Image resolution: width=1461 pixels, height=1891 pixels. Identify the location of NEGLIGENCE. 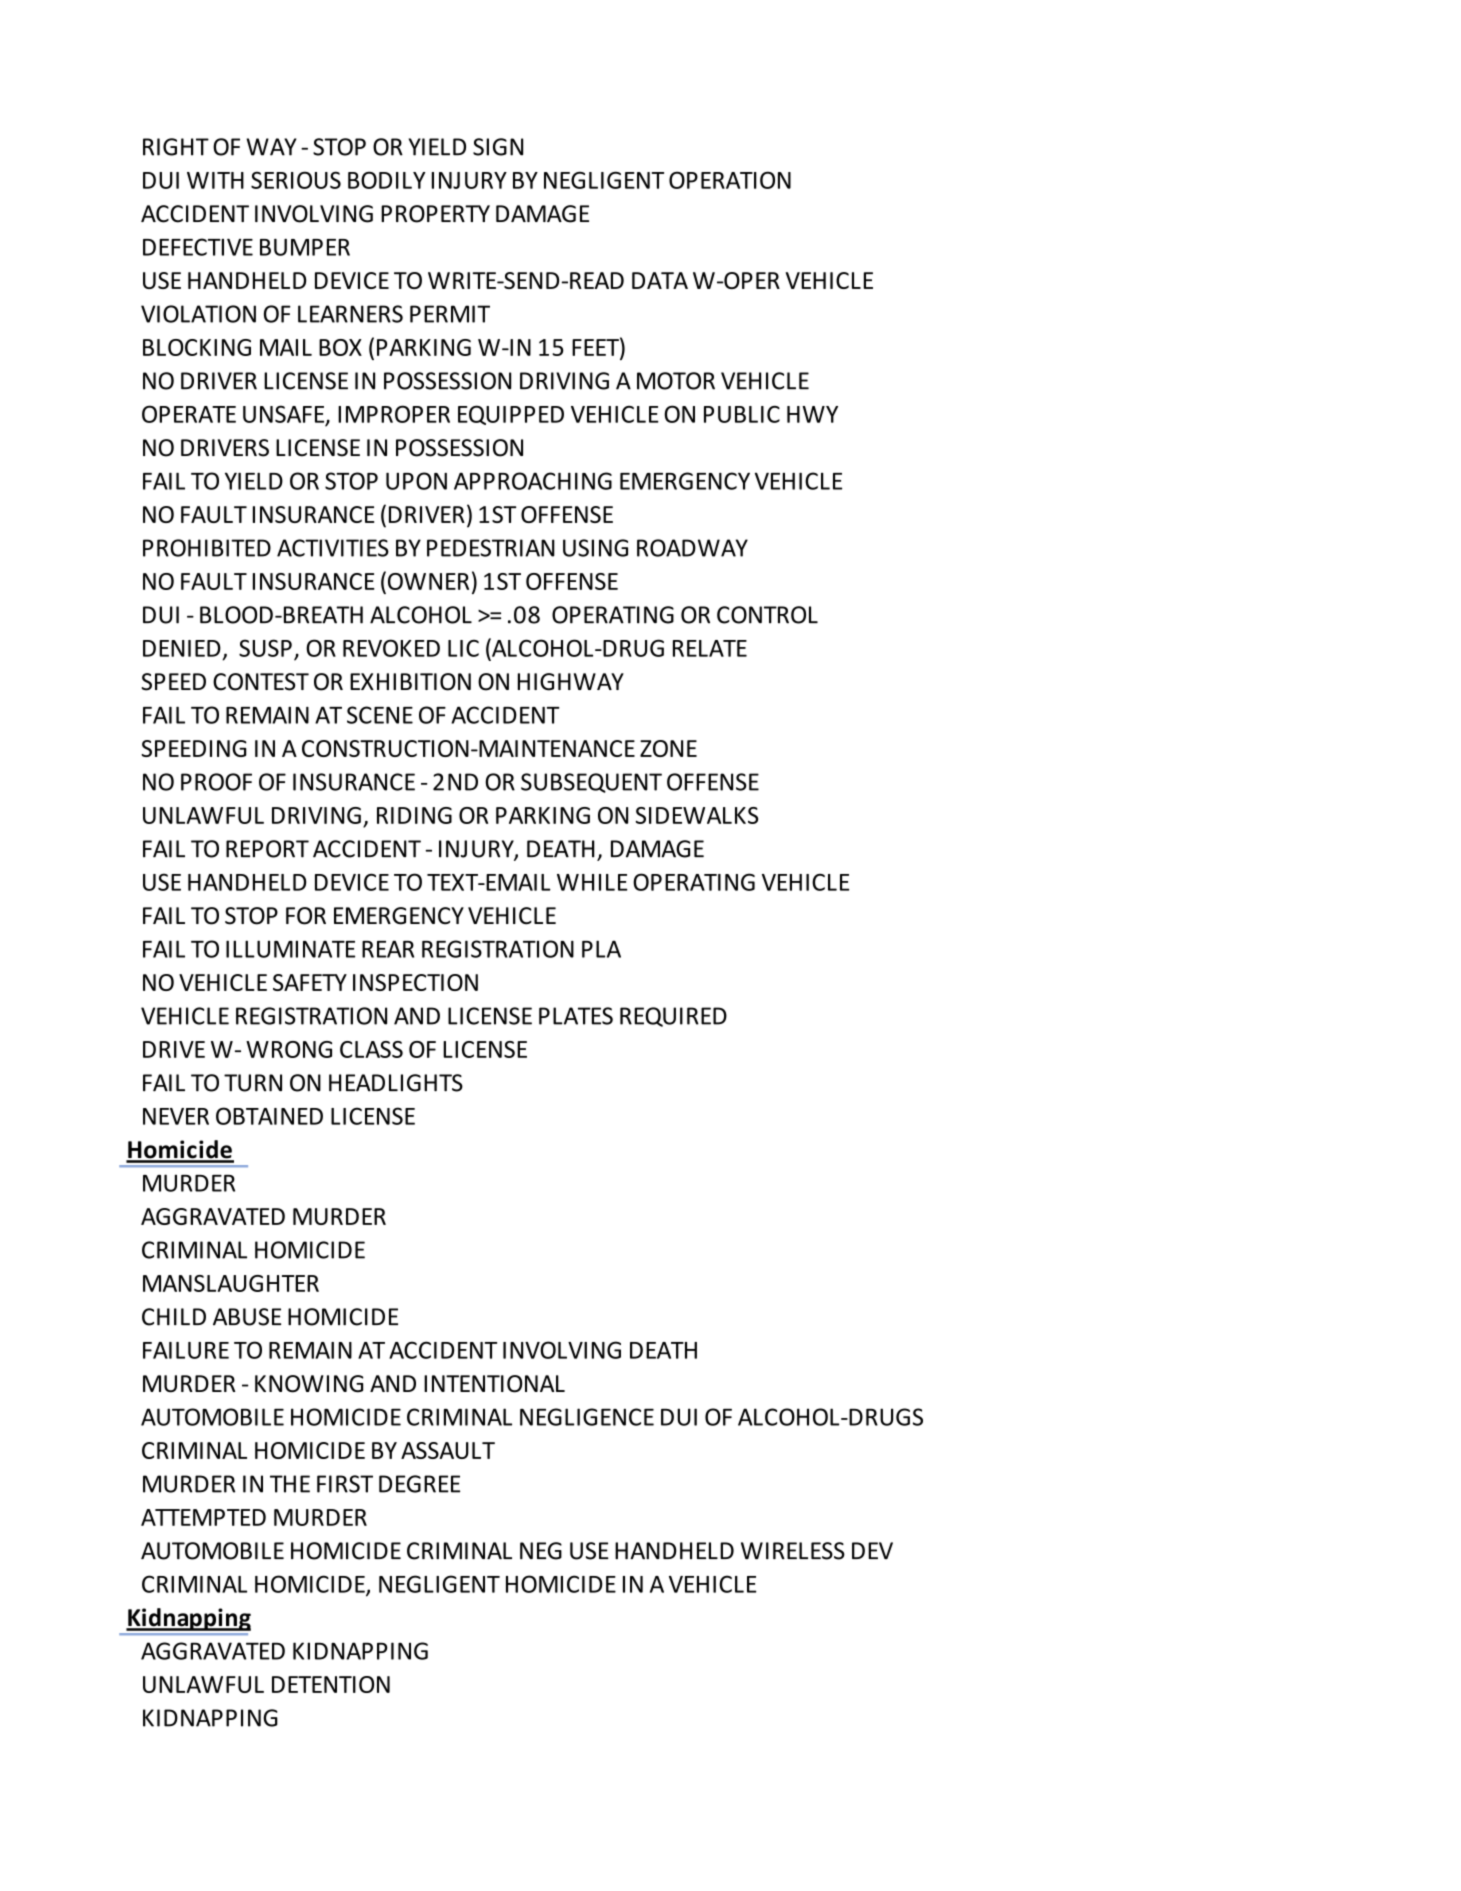
(587, 1417).
